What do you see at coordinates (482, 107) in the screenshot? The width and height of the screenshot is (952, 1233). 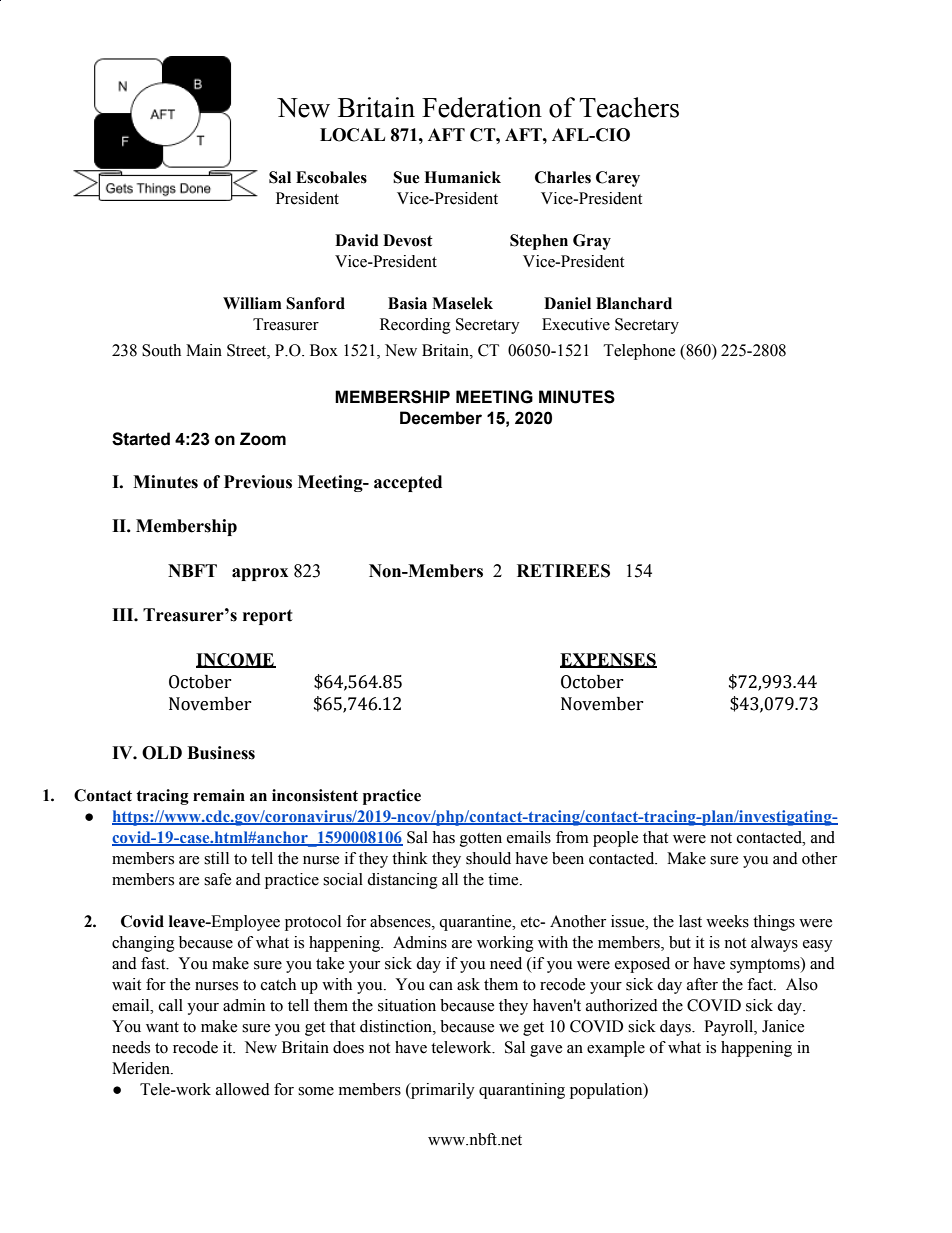 I see `Federation` at bounding box center [482, 107].
